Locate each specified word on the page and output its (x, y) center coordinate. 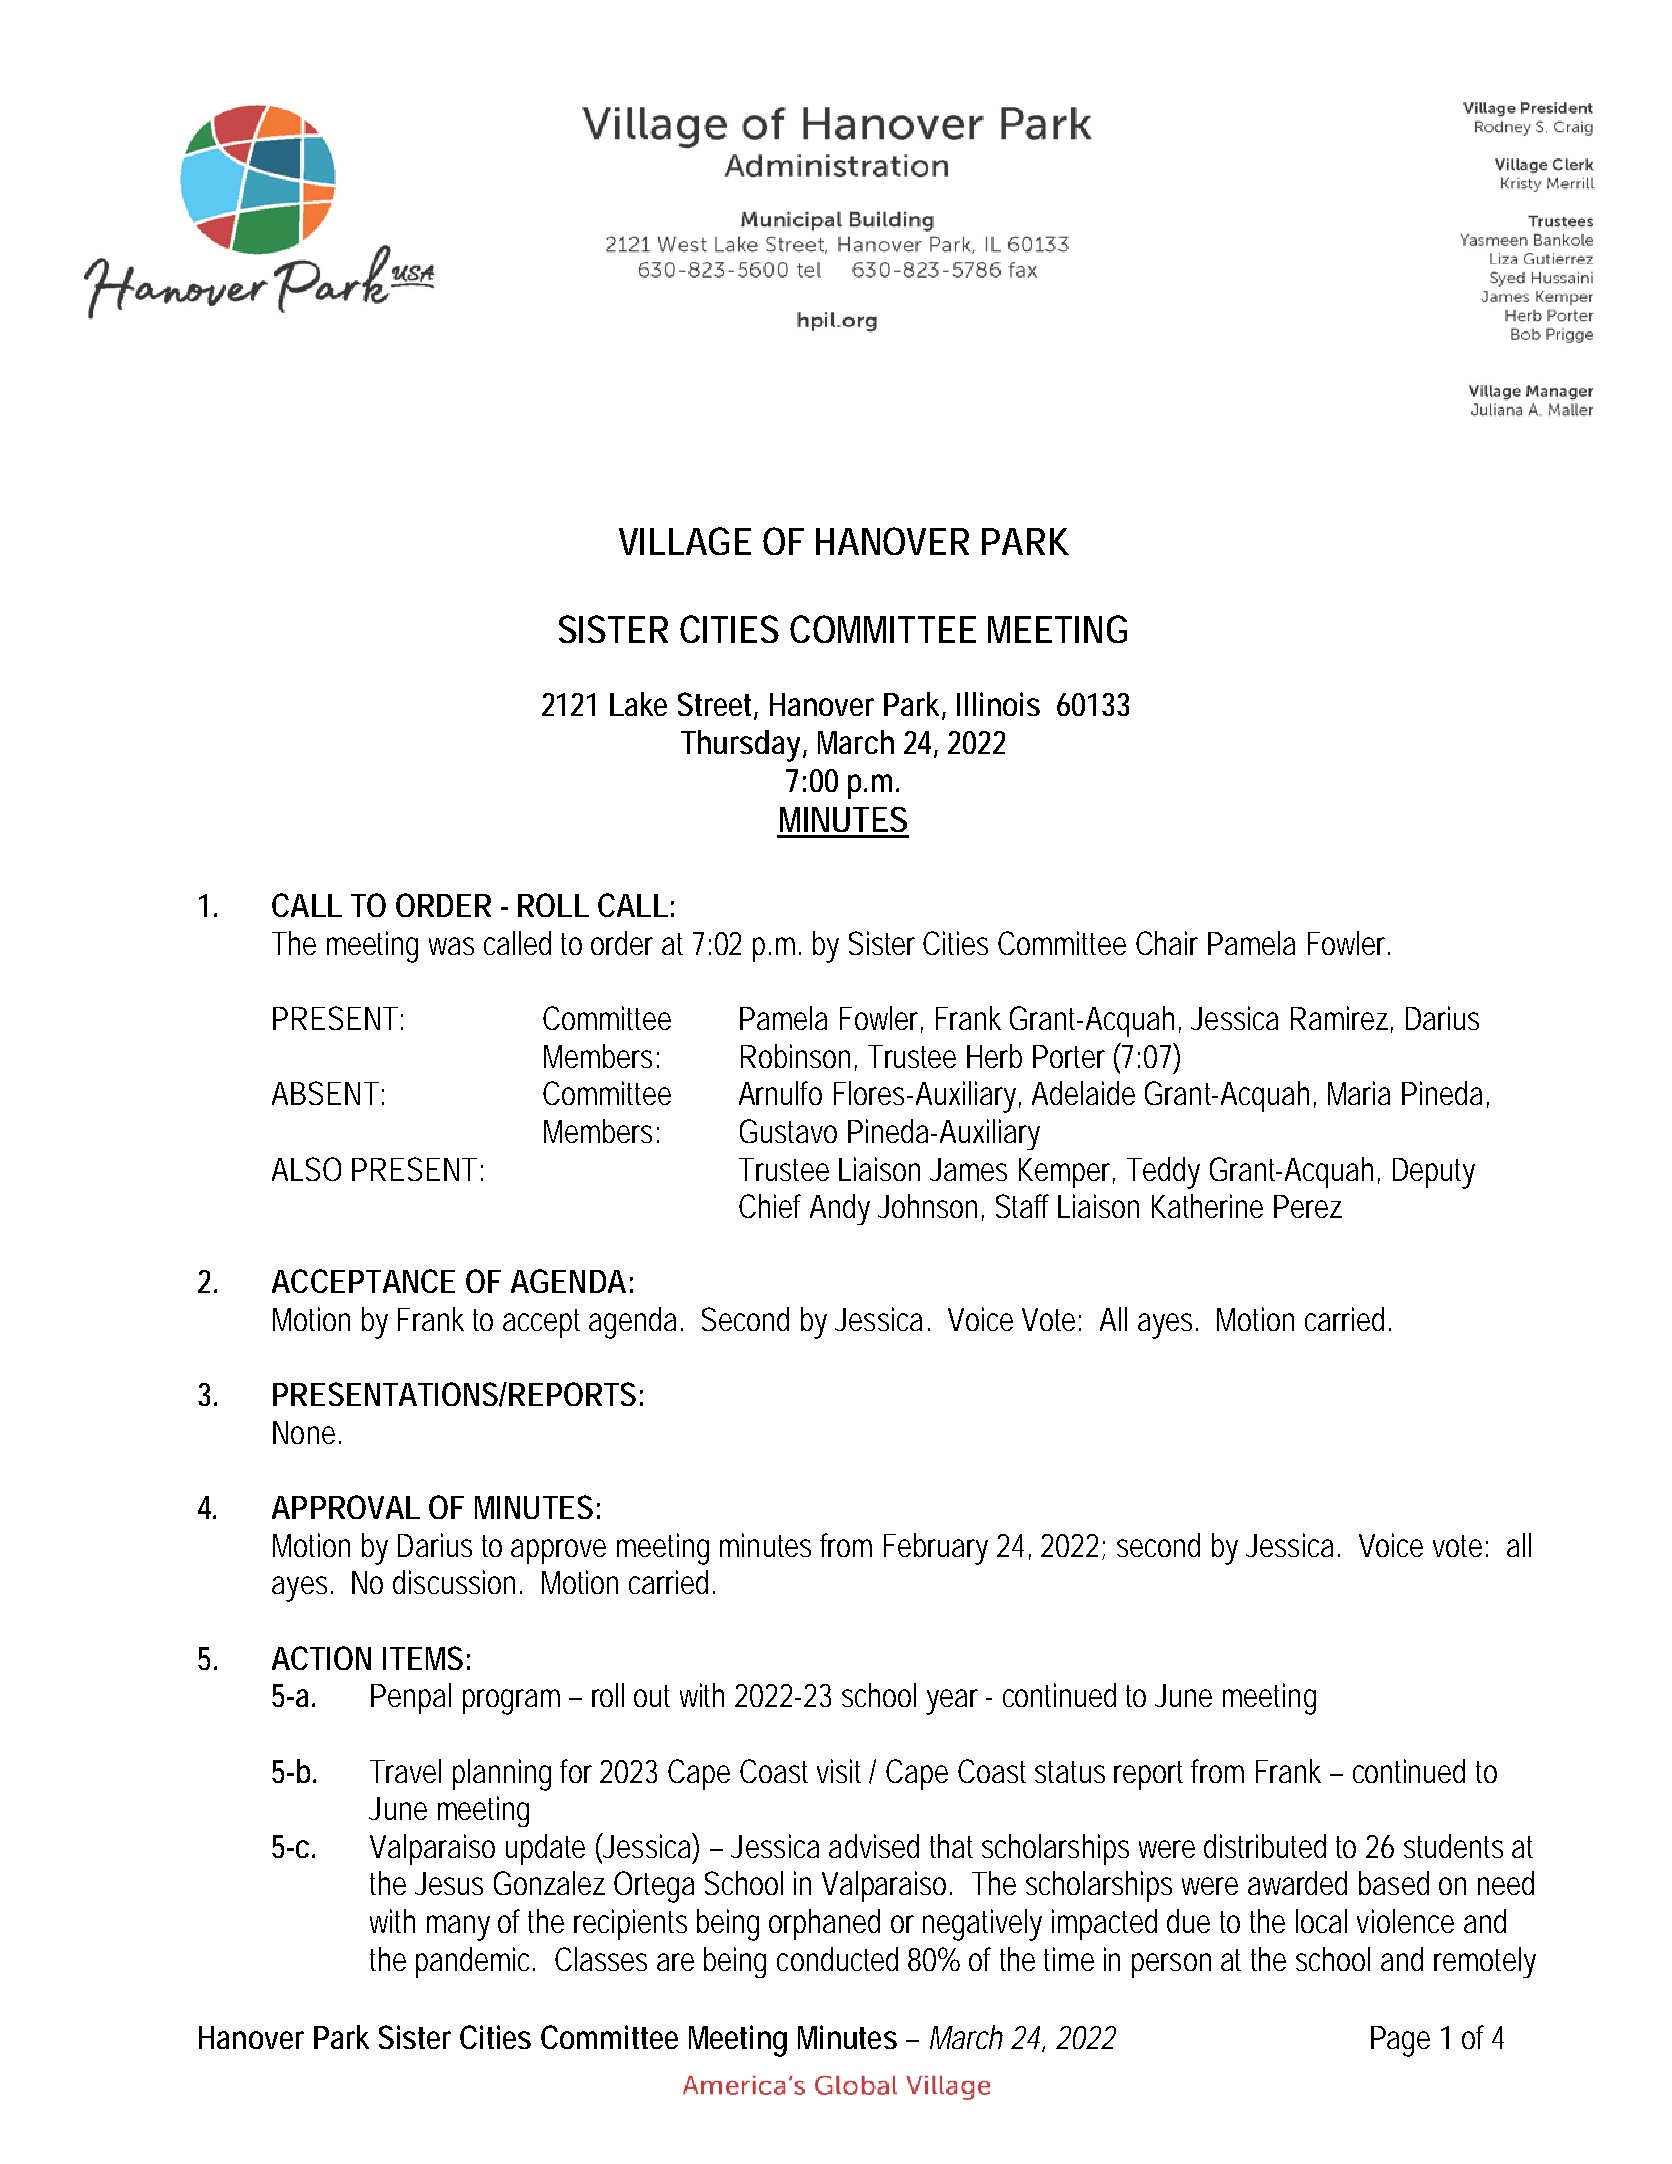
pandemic (472, 1962)
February (936, 1549)
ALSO (306, 1169)
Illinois (998, 704)
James (968, 1169)
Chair (1167, 943)
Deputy (1434, 1173)
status (1070, 1772)
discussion (454, 1582)
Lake (638, 704)
